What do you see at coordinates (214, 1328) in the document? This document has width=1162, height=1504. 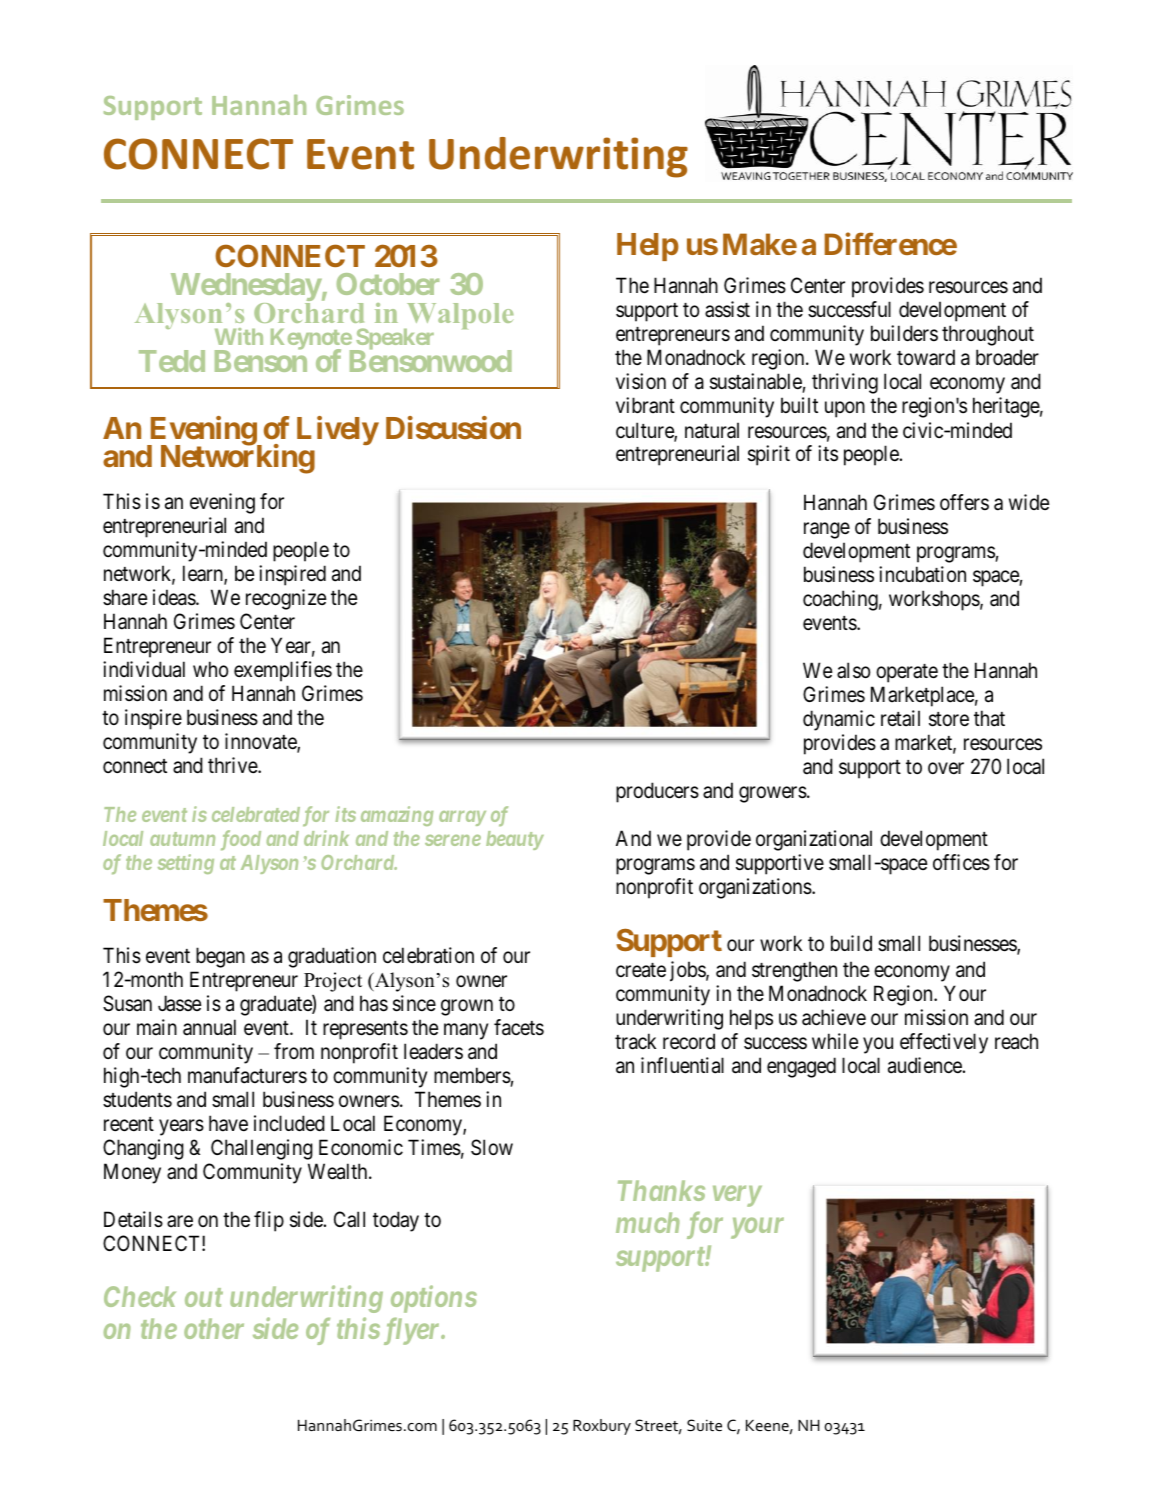 I see `other` at bounding box center [214, 1328].
